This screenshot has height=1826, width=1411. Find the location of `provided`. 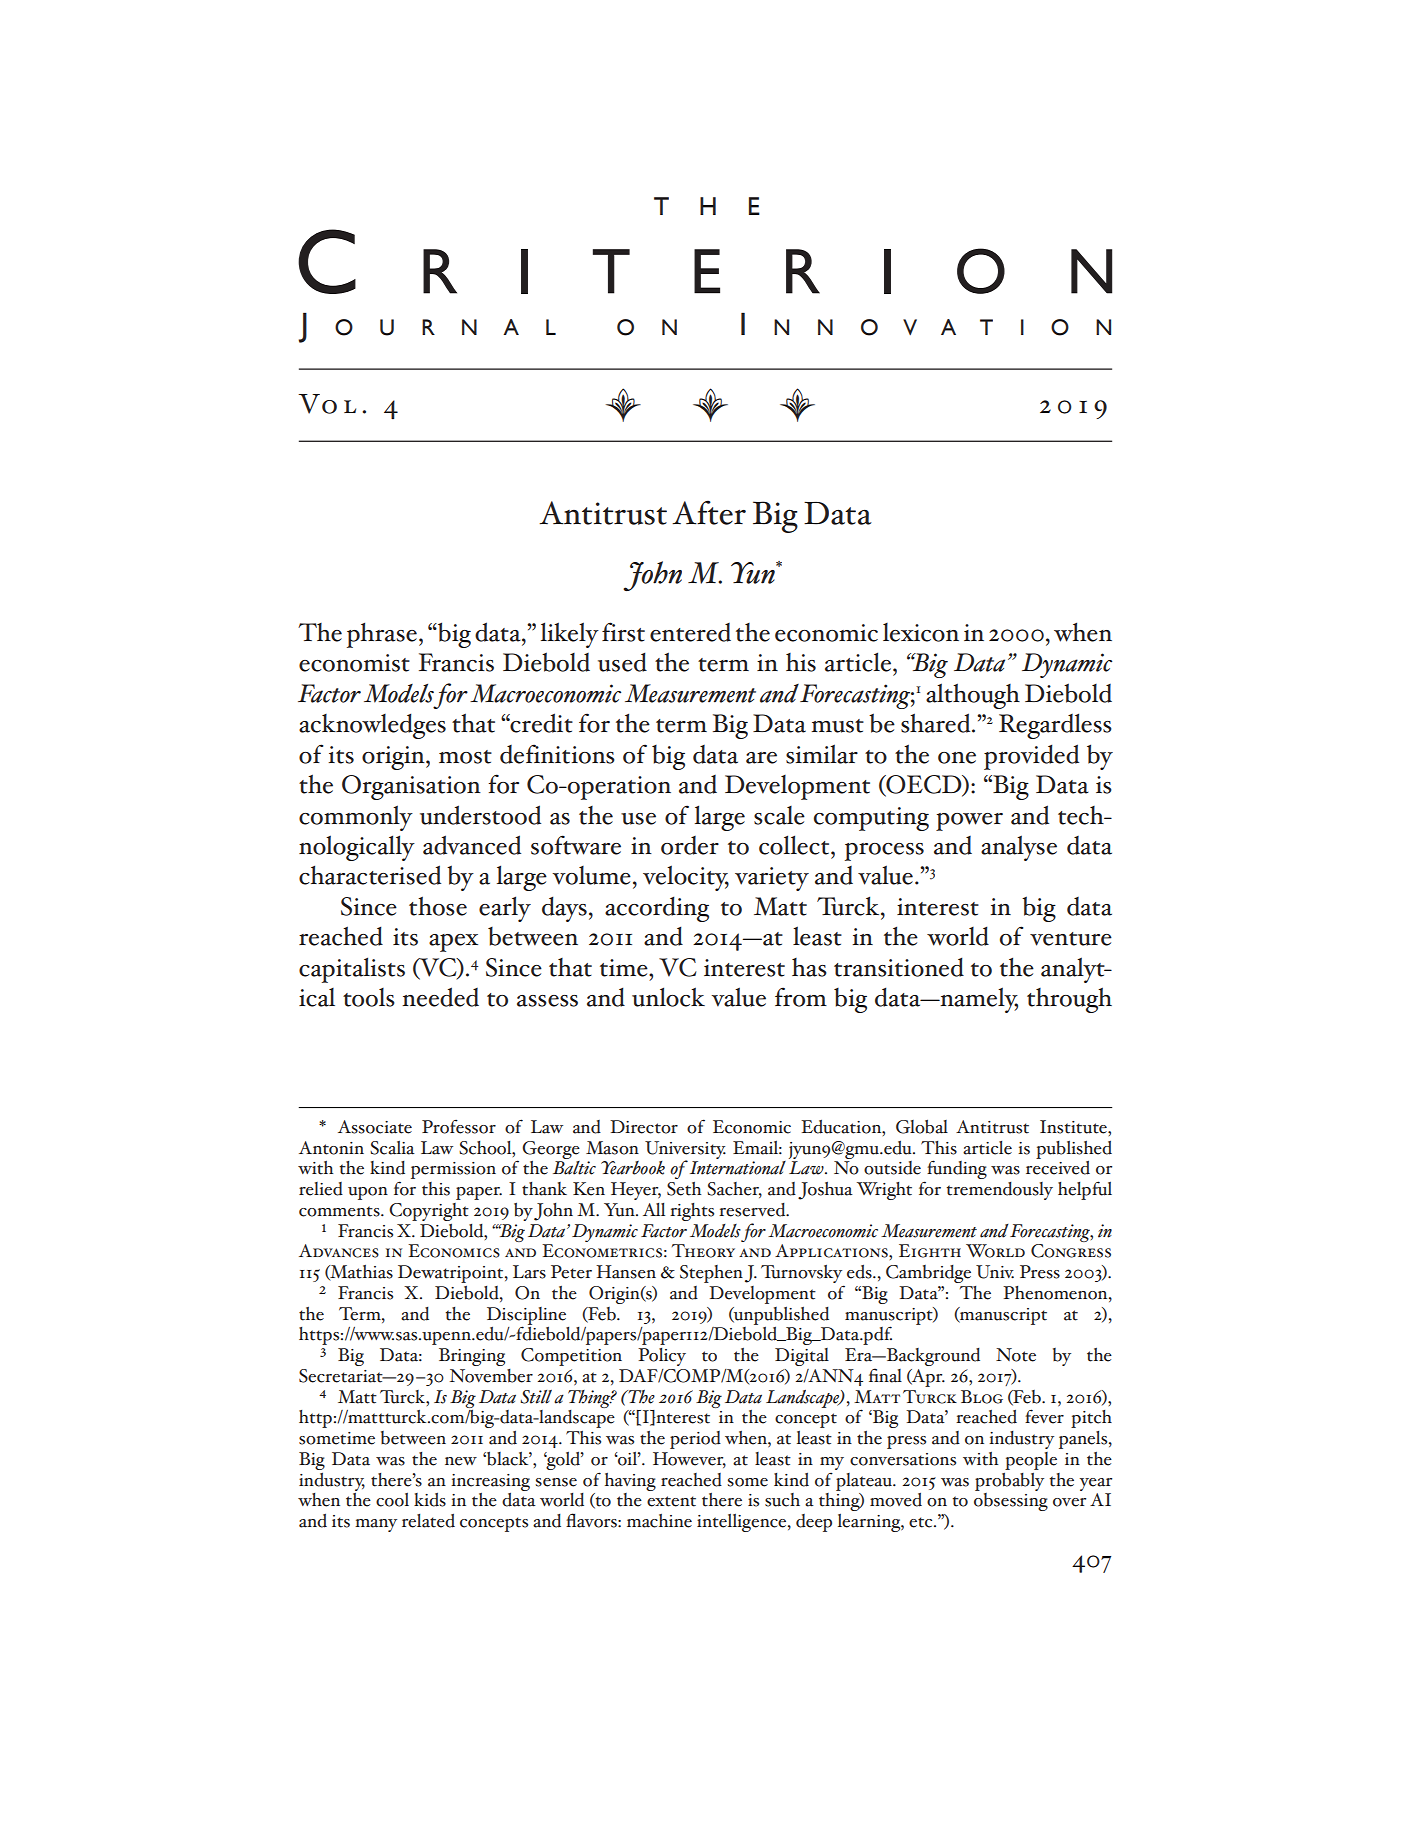

provided is located at coordinates (1031, 757).
